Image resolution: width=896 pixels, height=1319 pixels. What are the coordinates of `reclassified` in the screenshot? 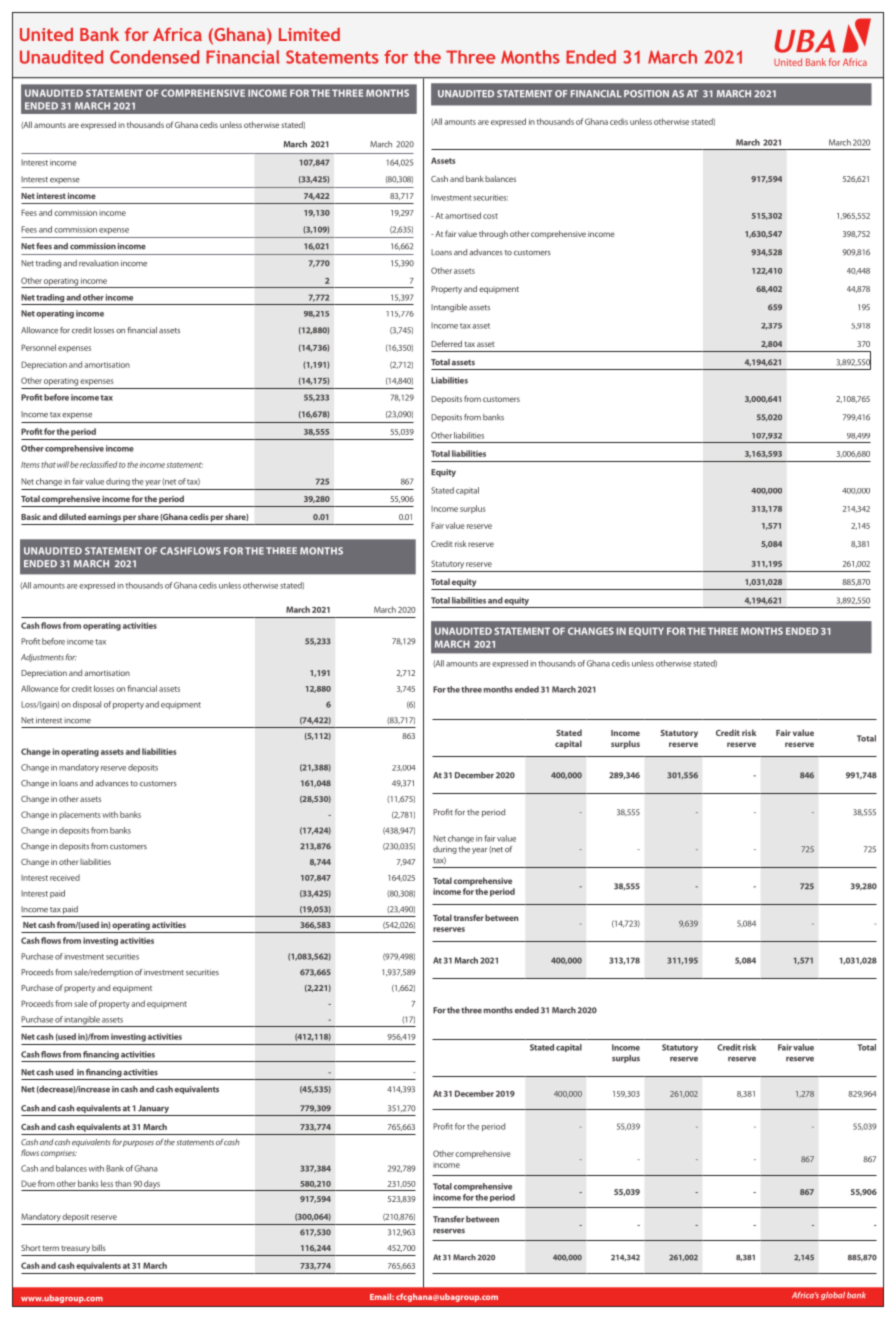 It's located at (98, 464).
